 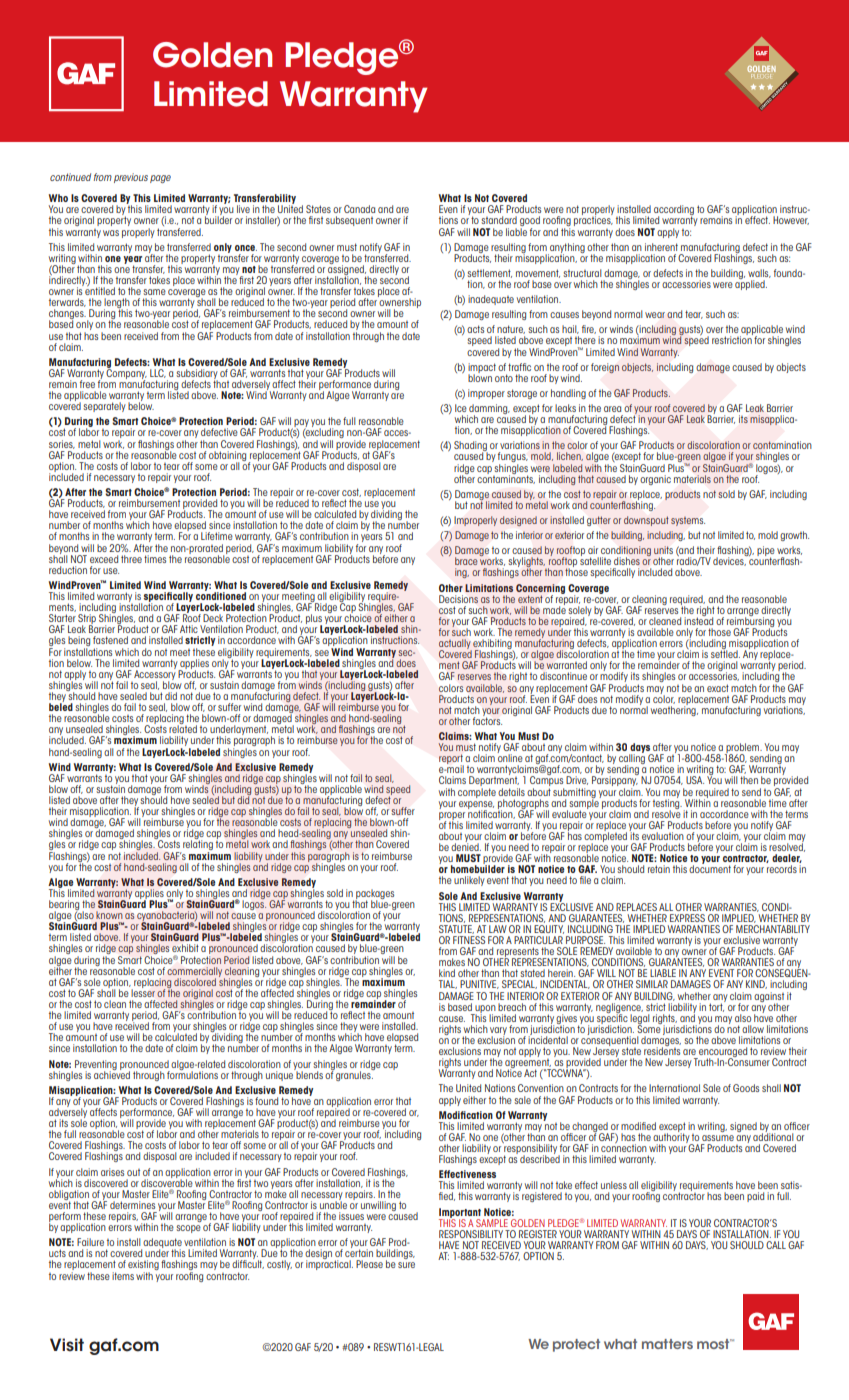 I want to click on sure, so click(x=406, y=1265).
